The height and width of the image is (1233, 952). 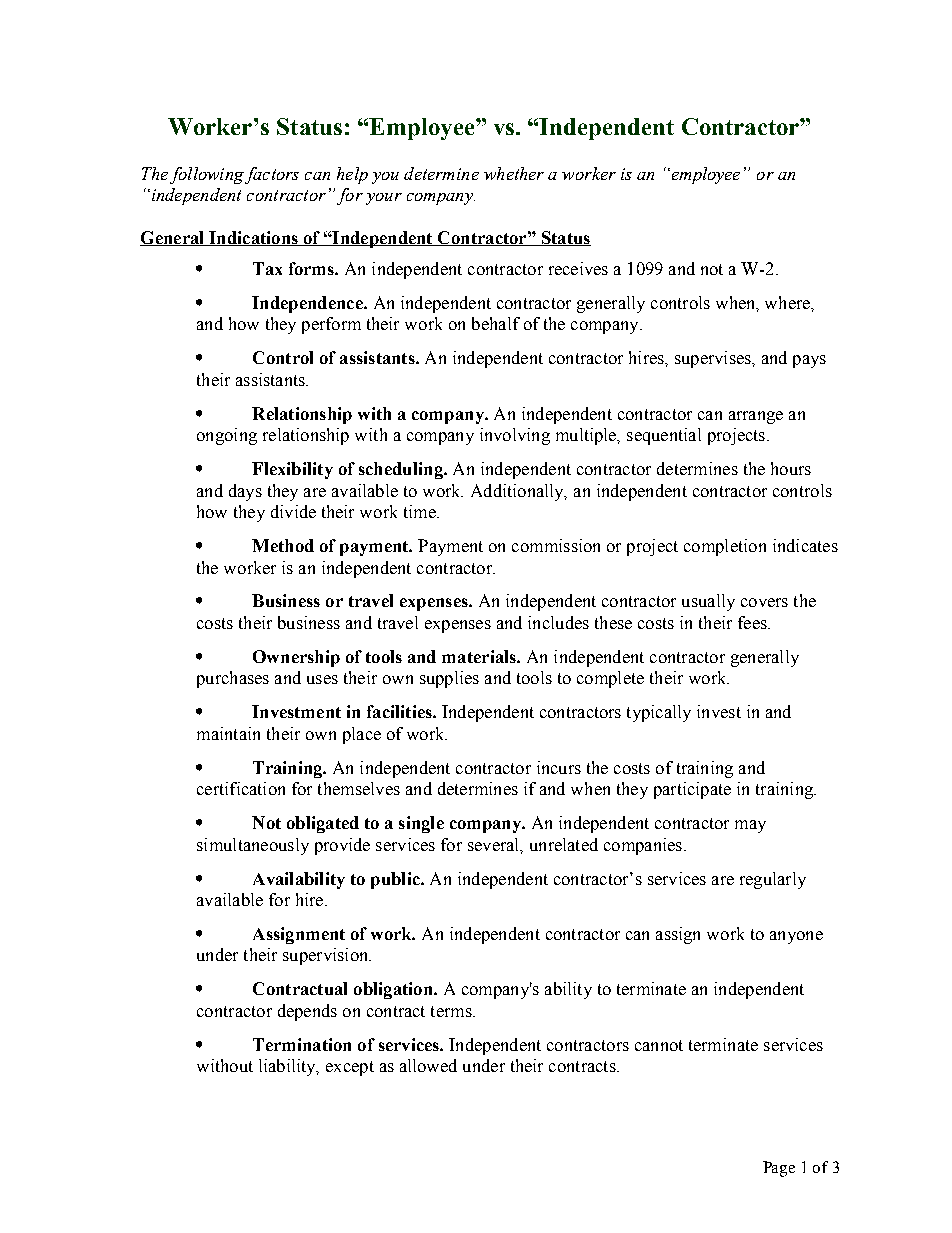 I want to click on where, so click(x=788, y=302).
